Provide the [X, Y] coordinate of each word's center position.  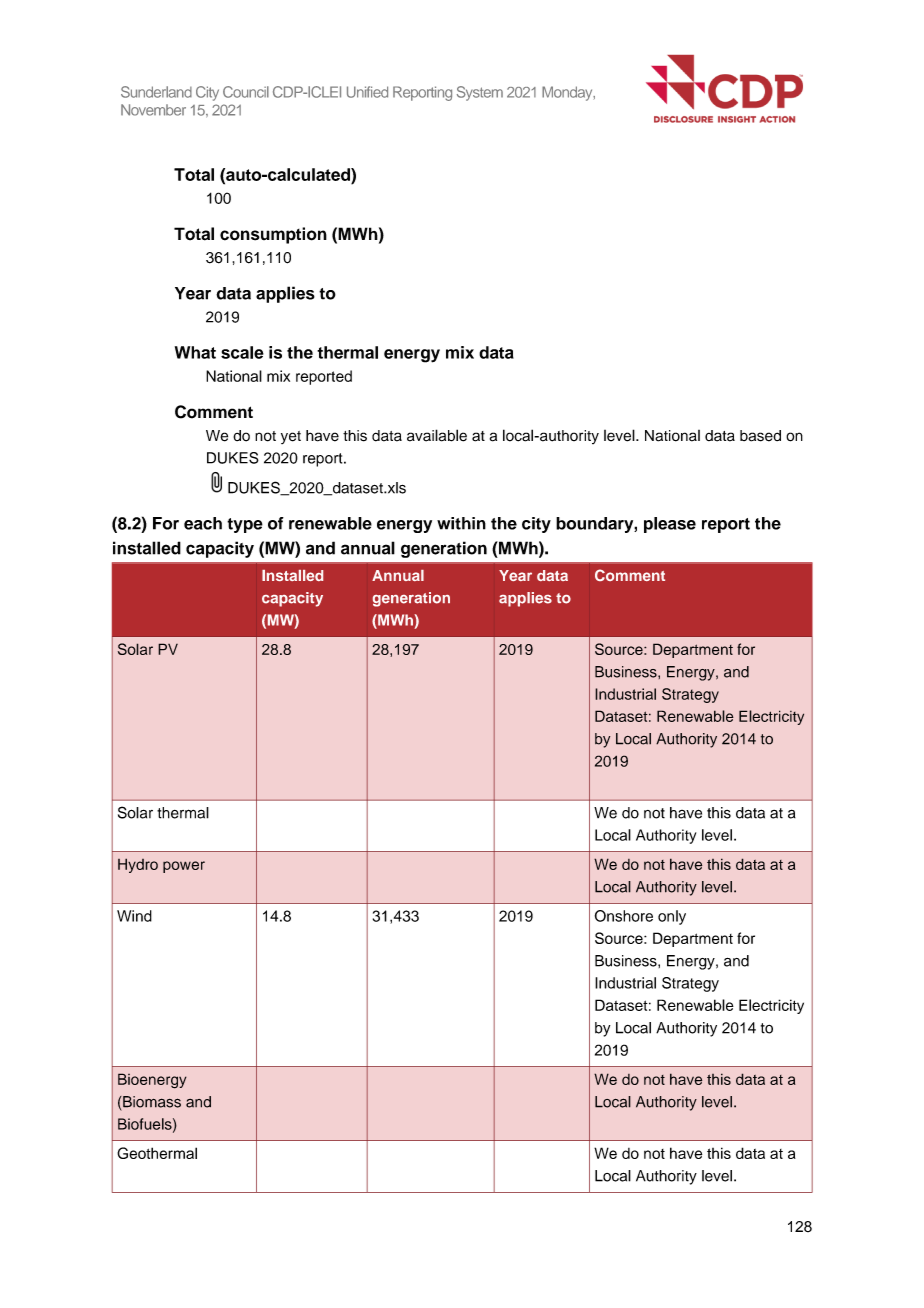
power [184, 867]
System [480, 93]
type [245, 525]
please [670, 525]
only [672, 917]
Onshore [624, 916]
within [461, 523]
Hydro [138, 865]
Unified [367, 92]
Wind [134, 916]
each [203, 523]
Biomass [151, 1102]
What [195, 352]
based [760, 436]
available [437, 435]
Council [246, 92]
